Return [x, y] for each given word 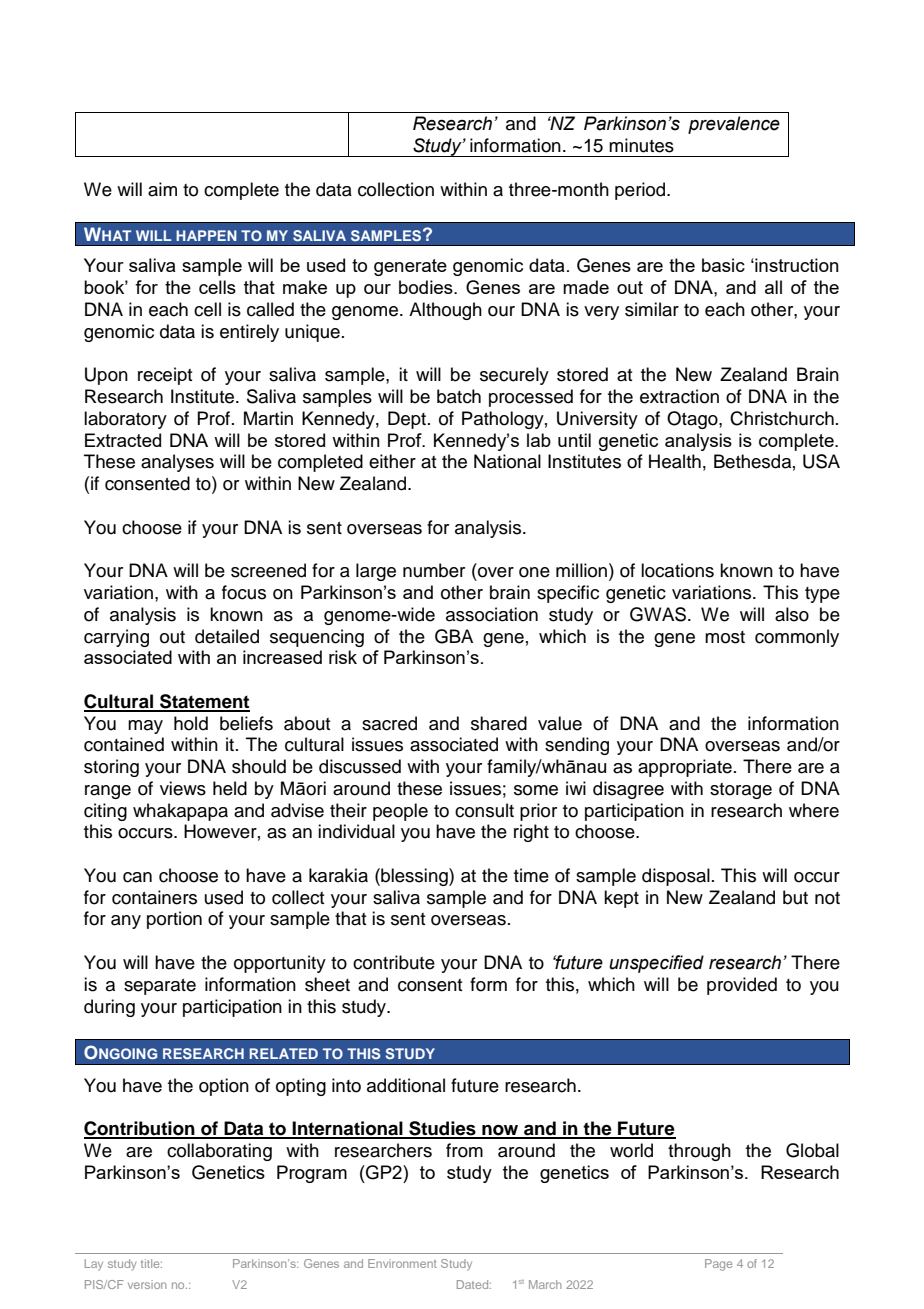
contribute [394, 962]
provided [742, 986]
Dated [474, 1284]
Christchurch [782, 418]
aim [162, 189]
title [151, 1263]
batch [459, 396]
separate [160, 987]
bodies [427, 287]
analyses [177, 463]
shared [499, 723]
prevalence [734, 125]
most [725, 637]
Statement [204, 702]
